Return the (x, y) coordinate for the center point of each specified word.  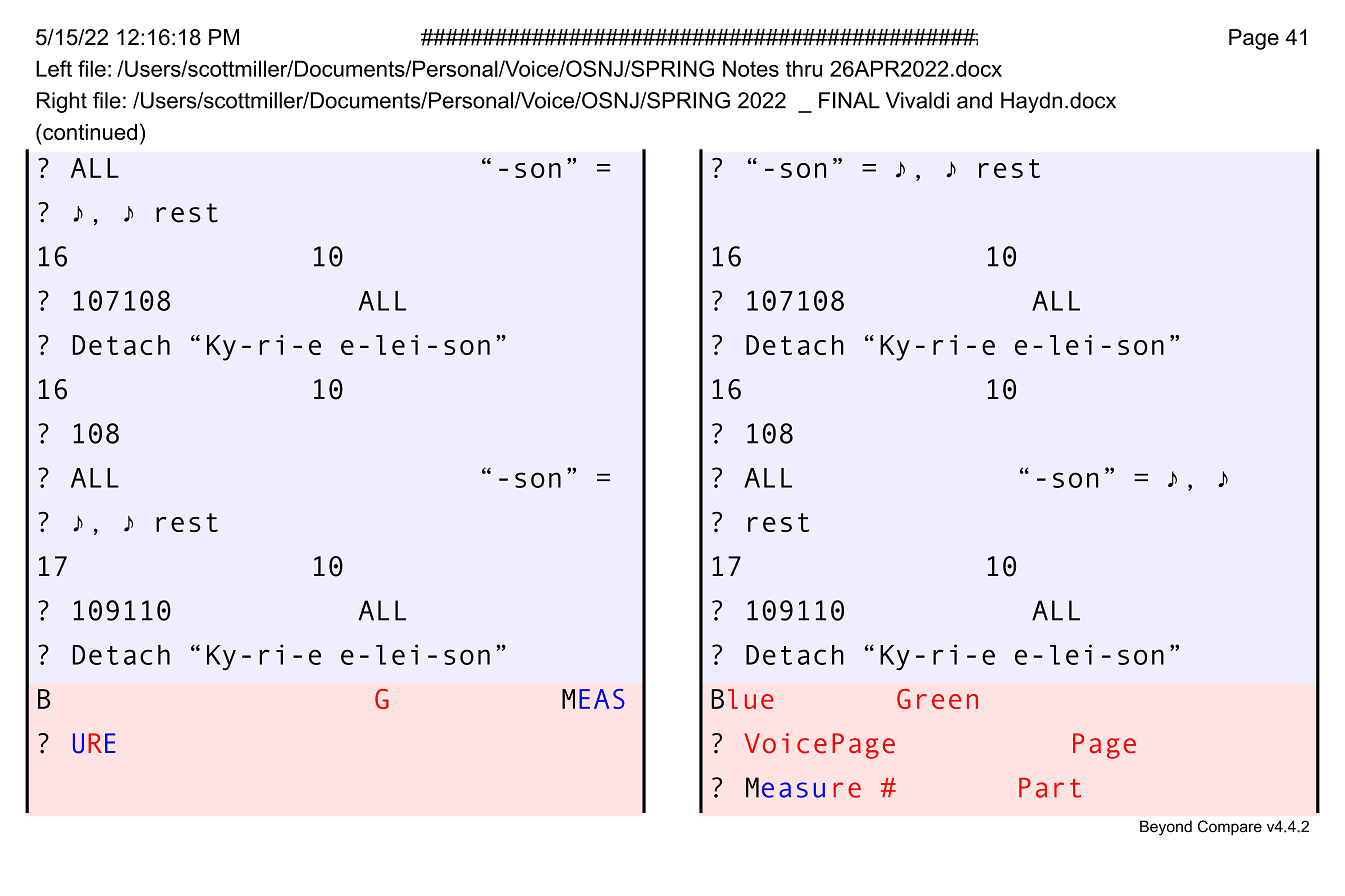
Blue (742, 699)
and (974, 100)
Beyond (1166, 828)
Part (1050, 787)
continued (89, 132)
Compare (1230, 827)
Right (62, 102)
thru (804, 68)
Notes (751, 68)
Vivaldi (917, 100)
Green (937, 699)
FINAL (849, 100)
